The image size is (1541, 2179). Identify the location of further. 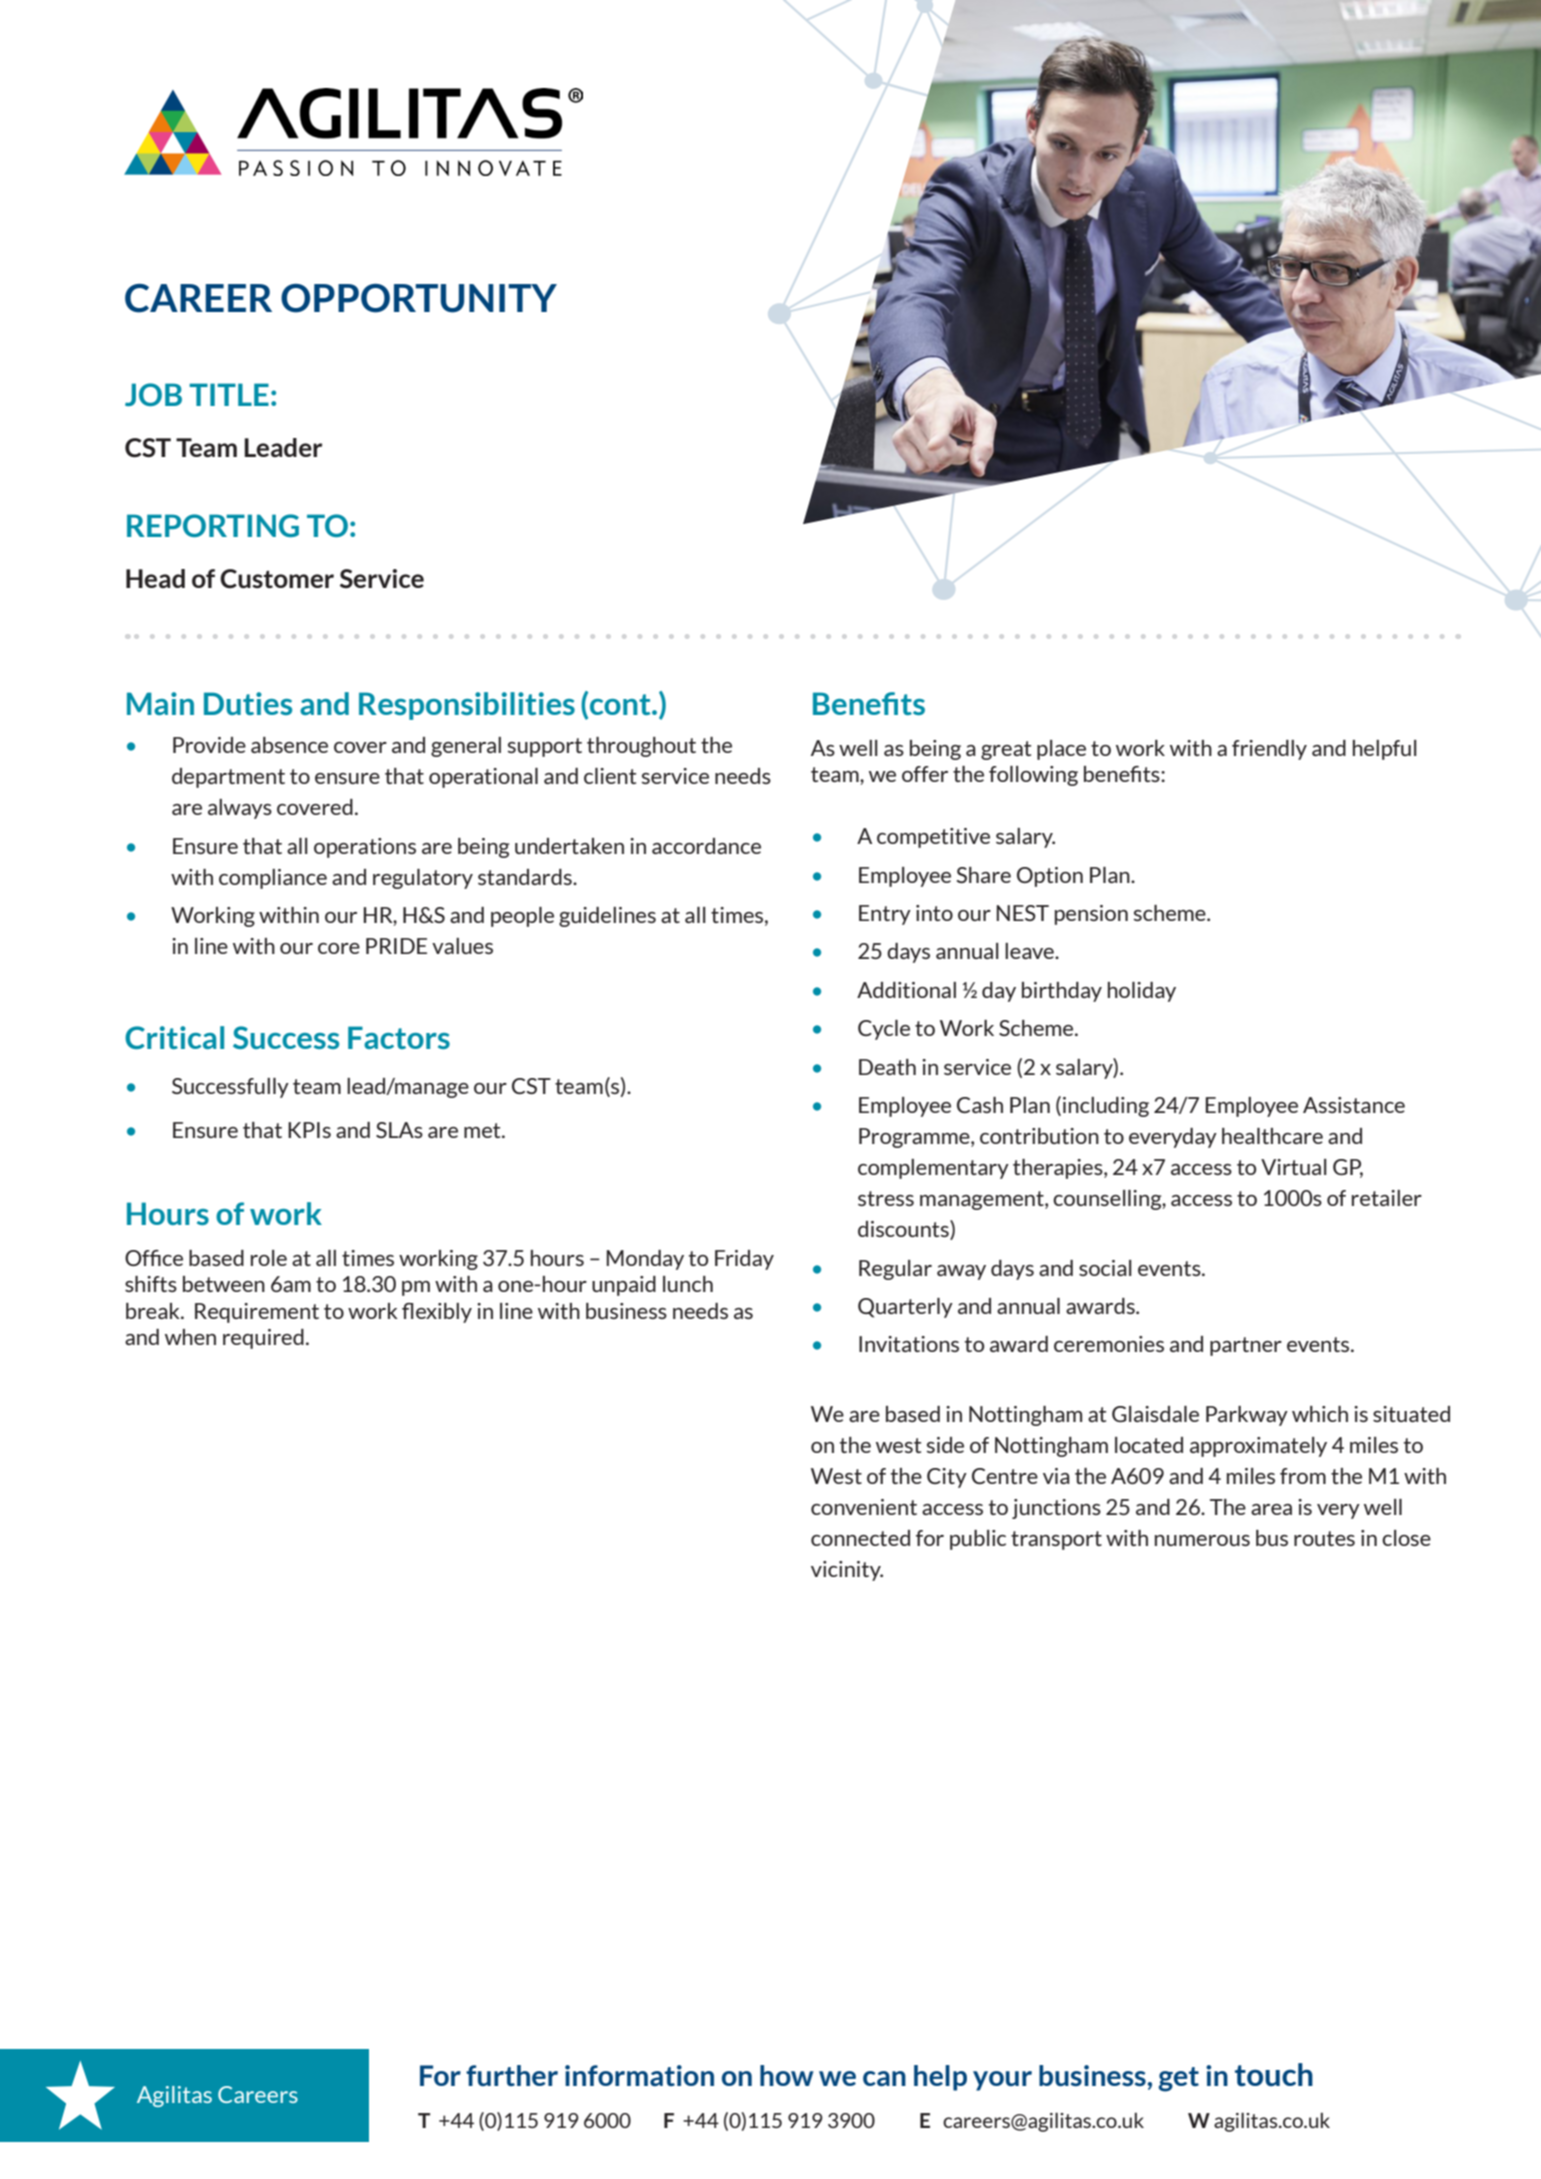
(512, 2075).
